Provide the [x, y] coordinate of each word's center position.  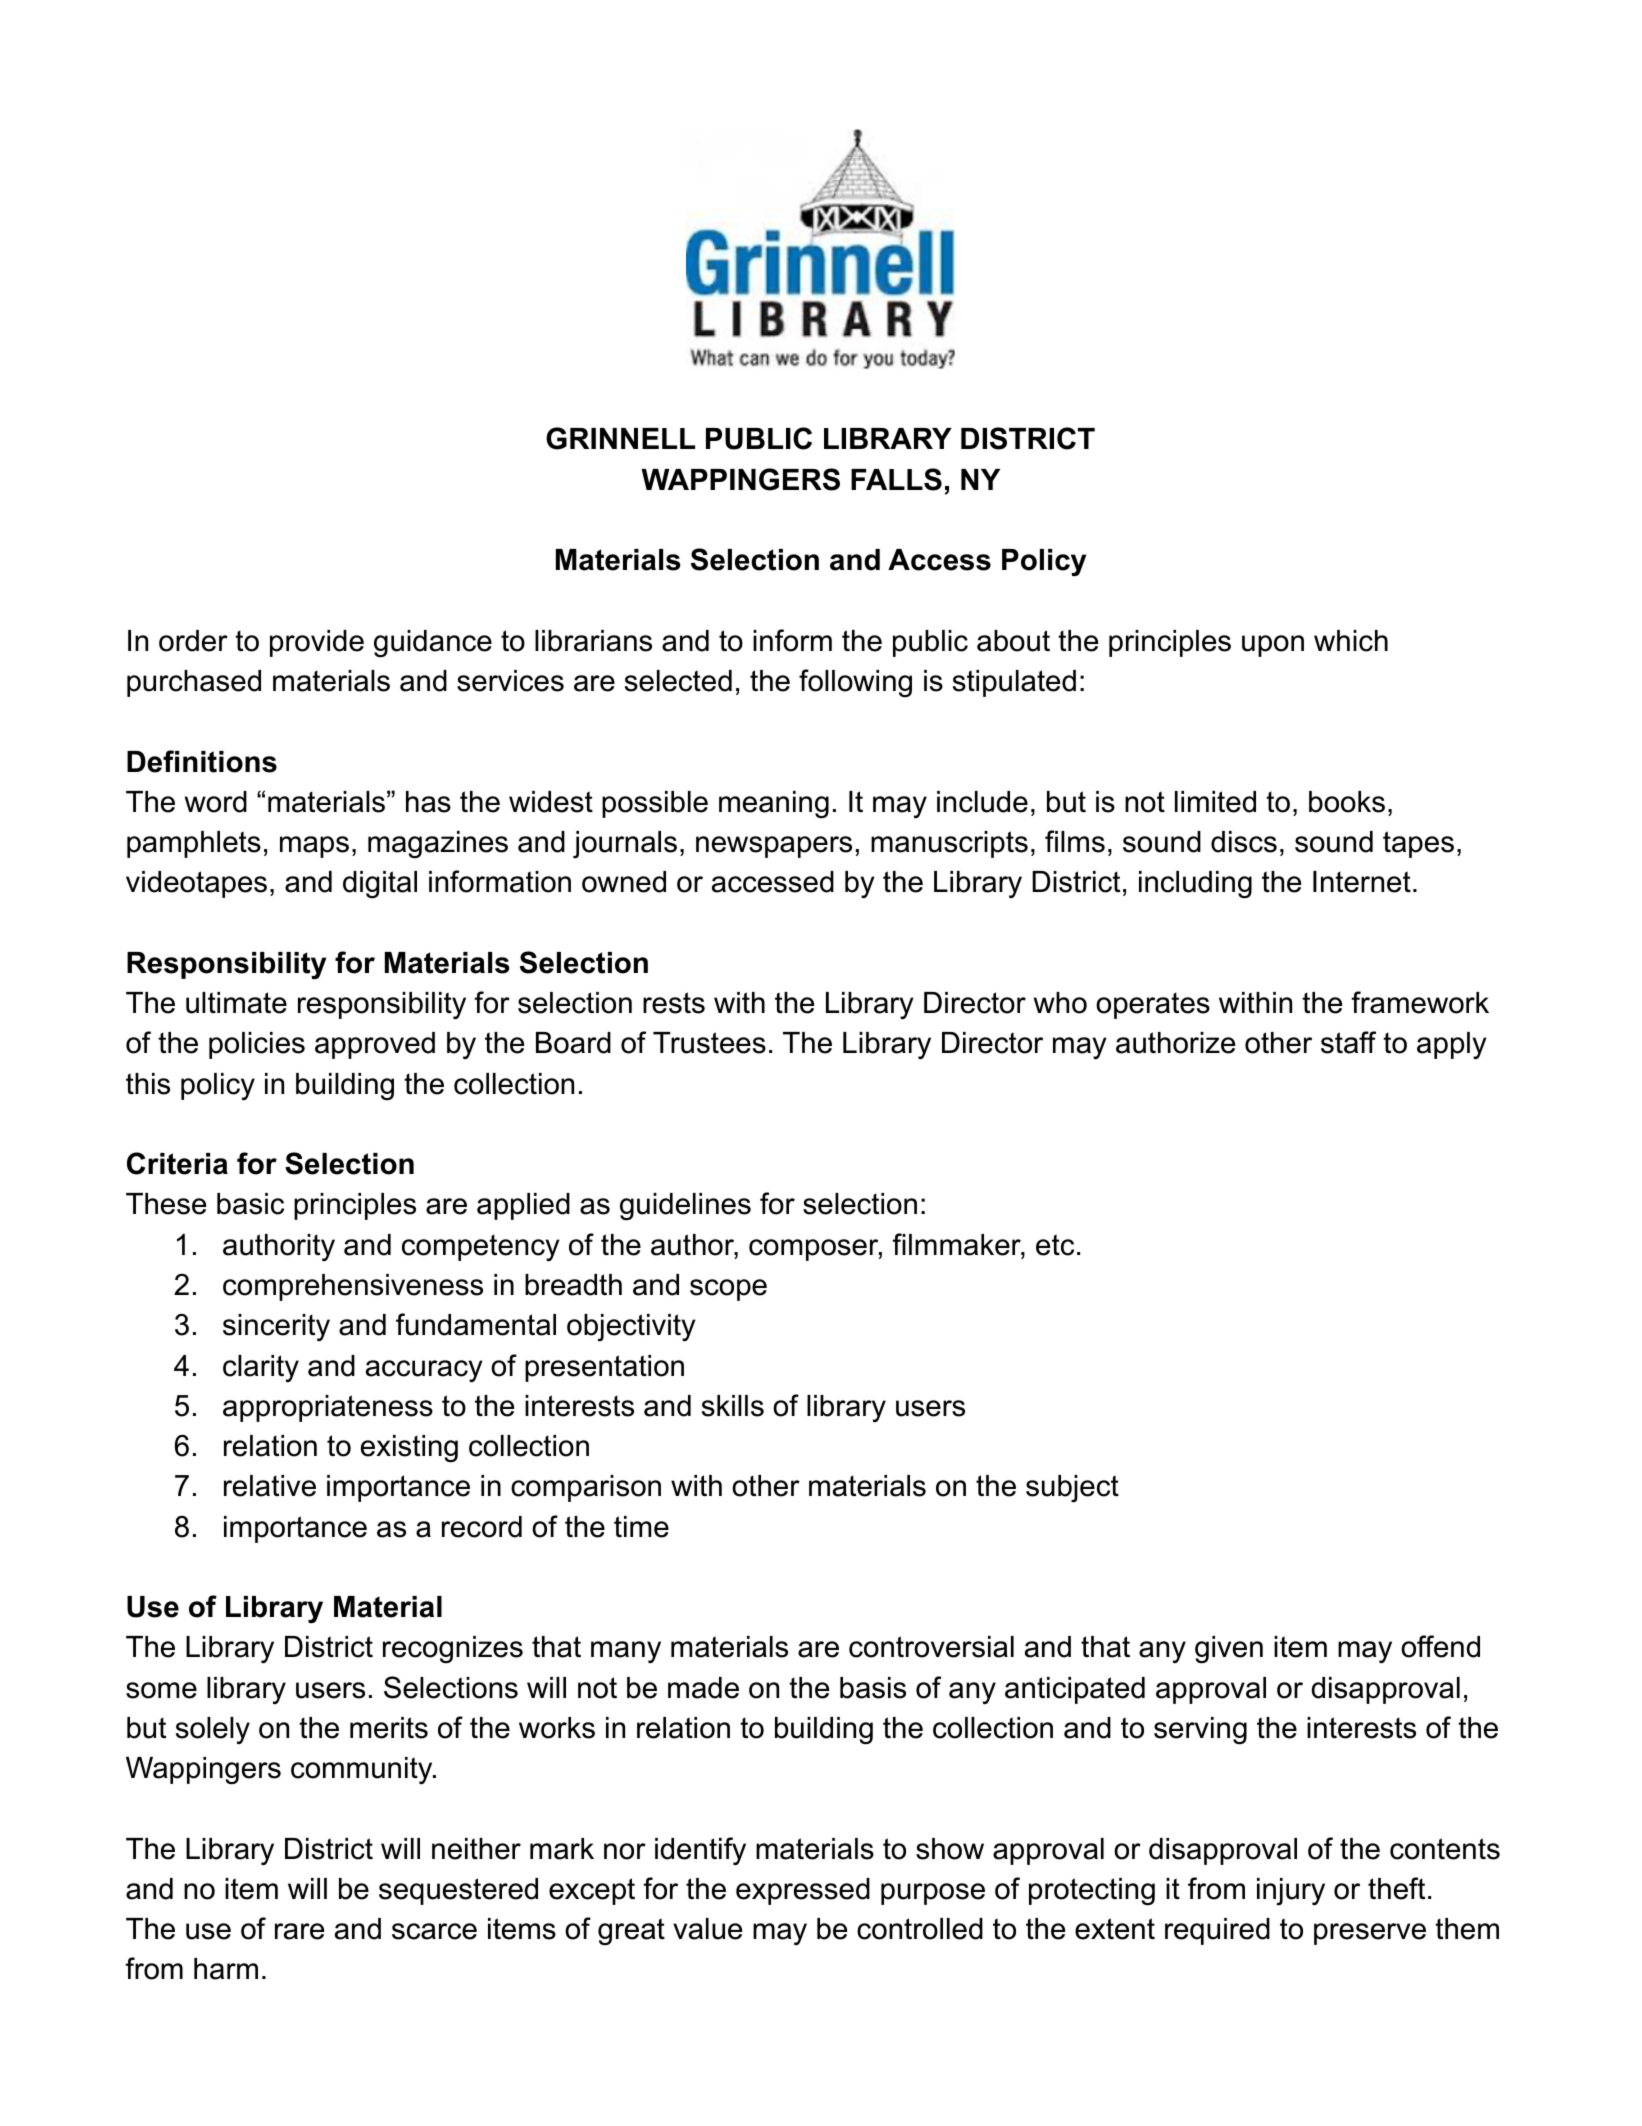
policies [257, 1045]
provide [317, 643]
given [1229, 1650]
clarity [261, 1368]
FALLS [896, 479]
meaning [774, 805]
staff [1348, 1042]
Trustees [709, 1043]
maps [314, 847]
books [1347, 802]
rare [299, 1931]
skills [733, 1406]
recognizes [453, 1650]
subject [1072, 1489]
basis [873, 1688]
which [1351, 641]
